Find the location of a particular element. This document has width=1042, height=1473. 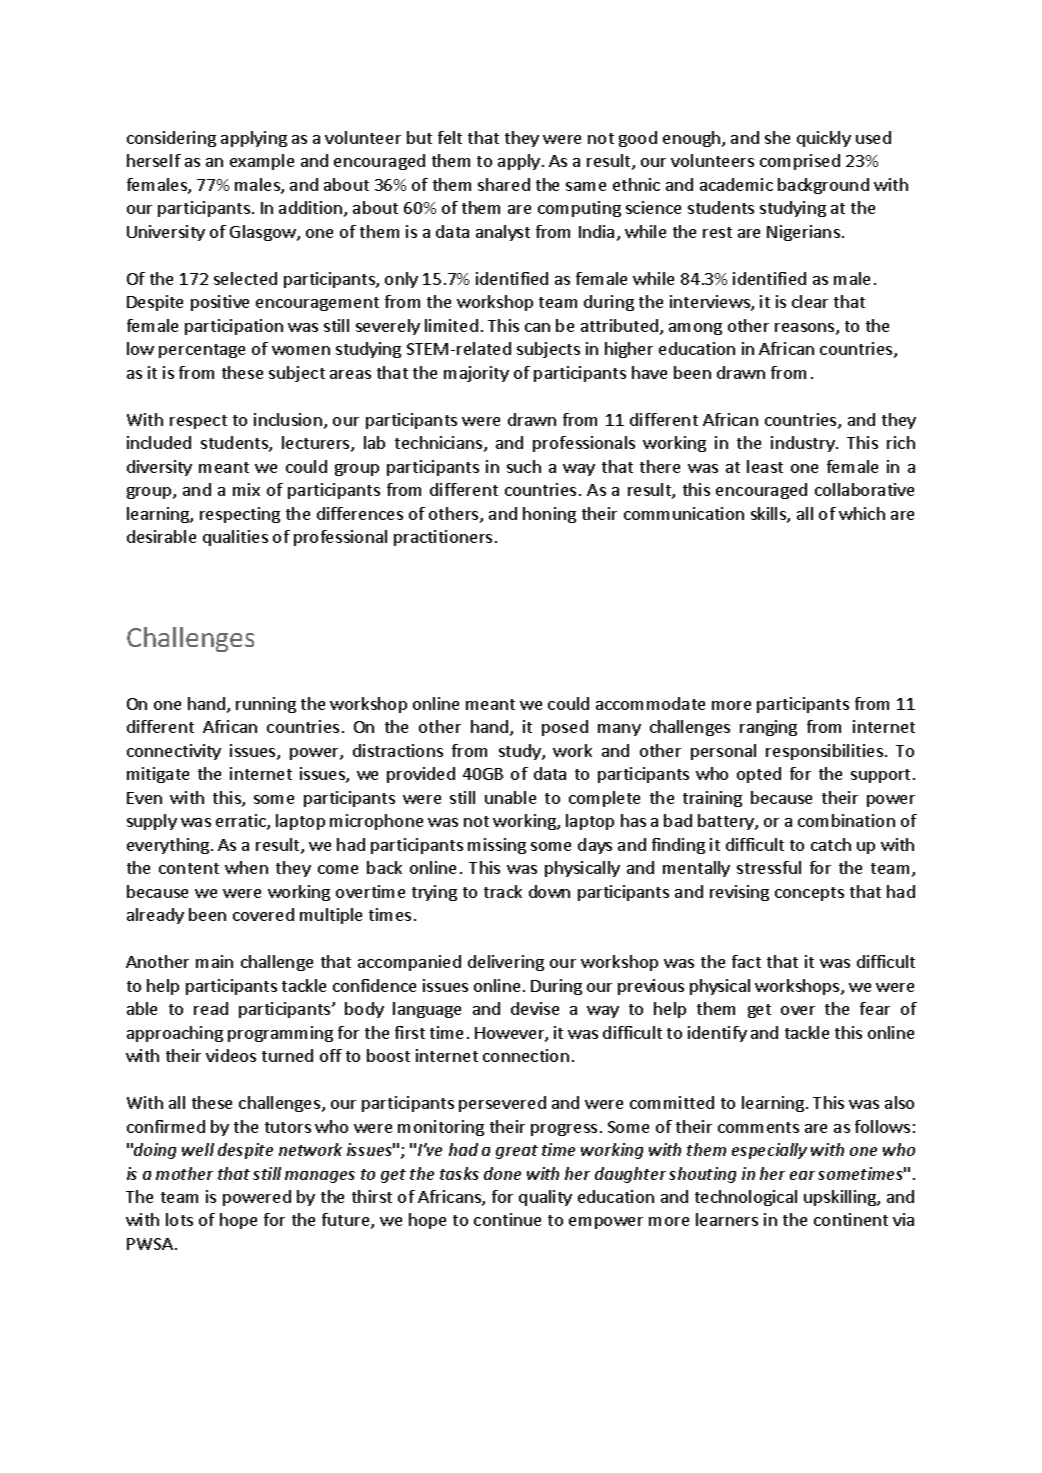

which is located at coordinates (862, 513).
